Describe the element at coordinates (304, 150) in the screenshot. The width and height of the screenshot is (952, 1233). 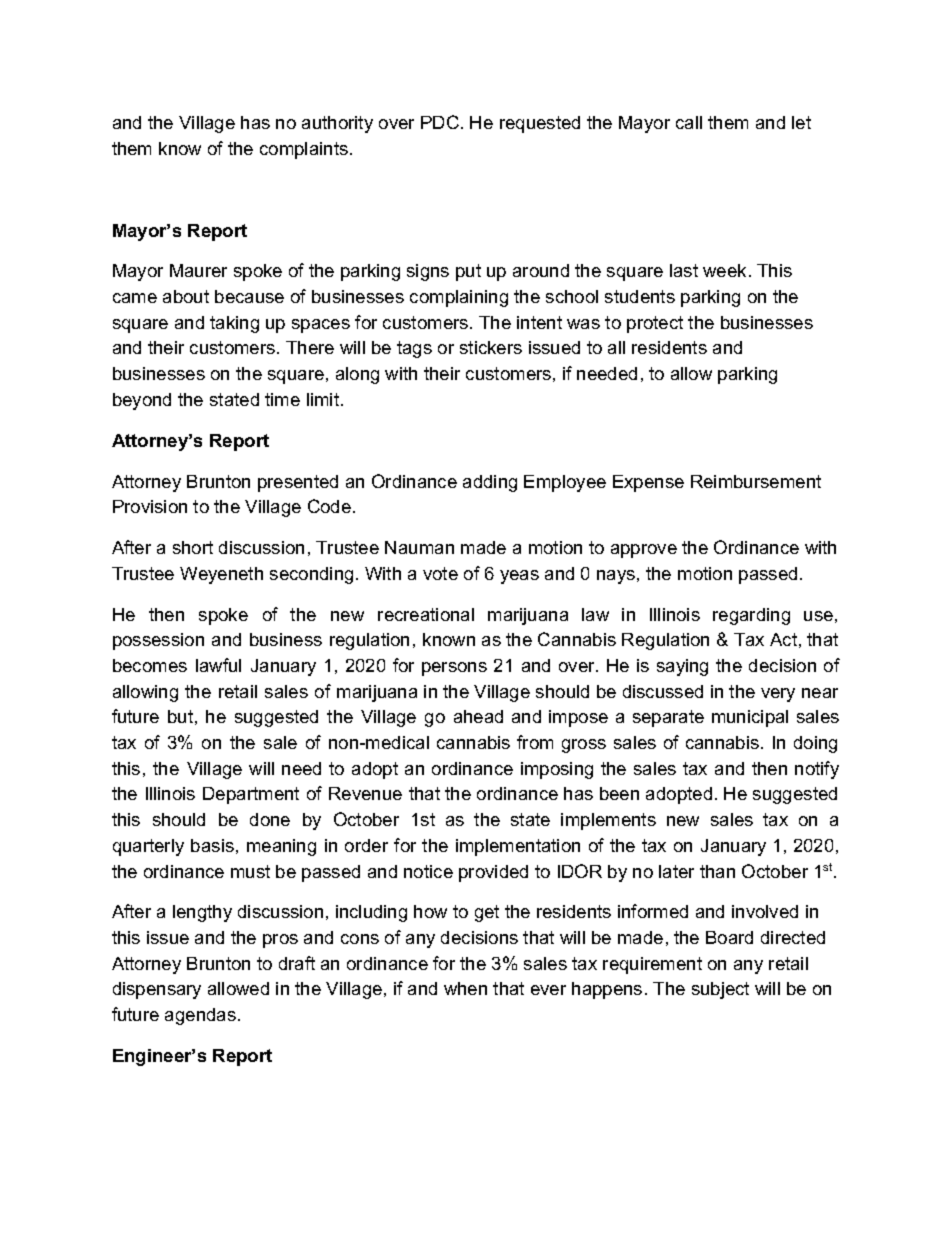
I see `complaints` at that location.
